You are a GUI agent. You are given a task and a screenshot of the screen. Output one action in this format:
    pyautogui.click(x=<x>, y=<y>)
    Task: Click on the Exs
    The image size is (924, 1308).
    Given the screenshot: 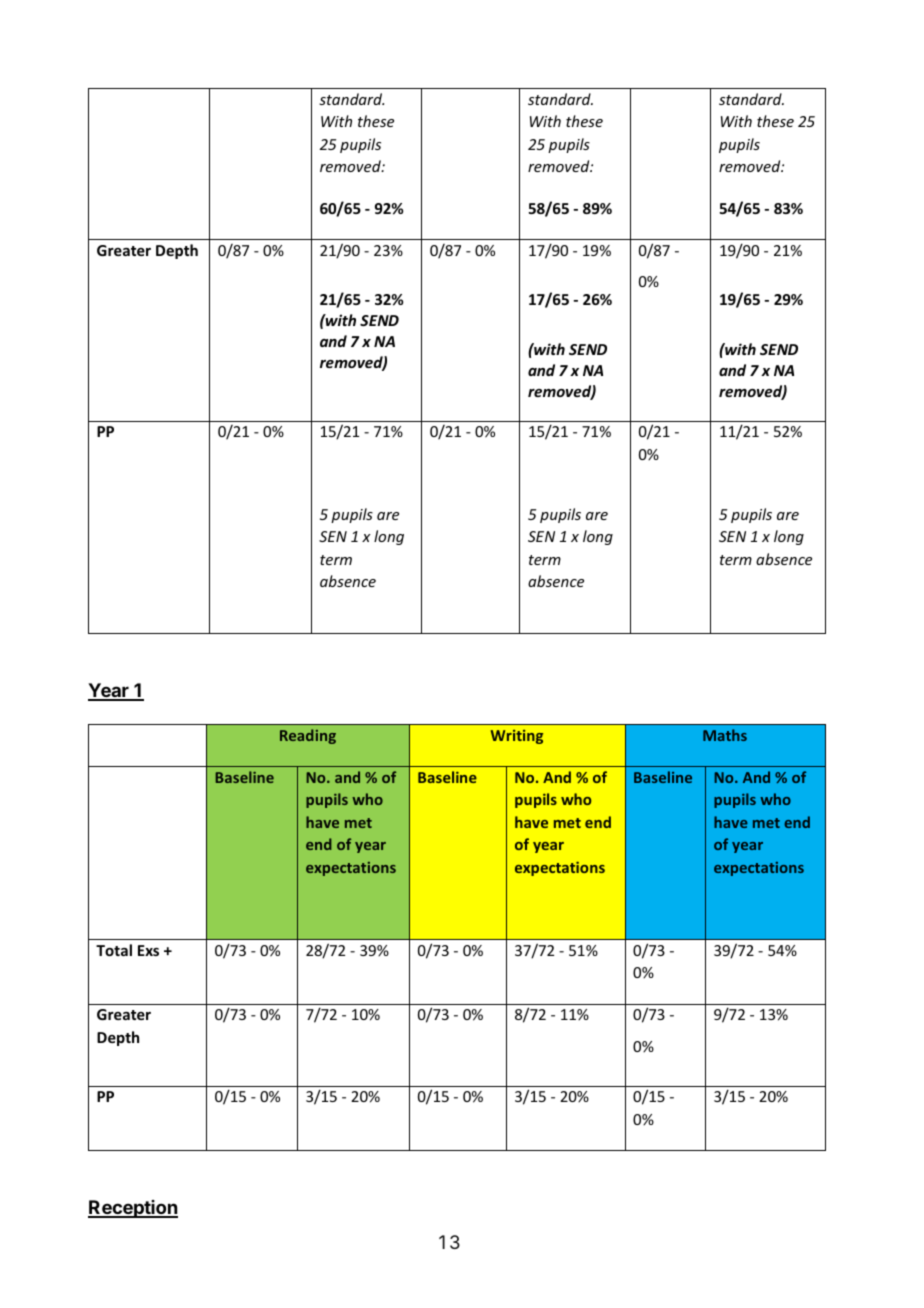 What is the action you would take?
    pyautogui.click(x=148, y=950)
